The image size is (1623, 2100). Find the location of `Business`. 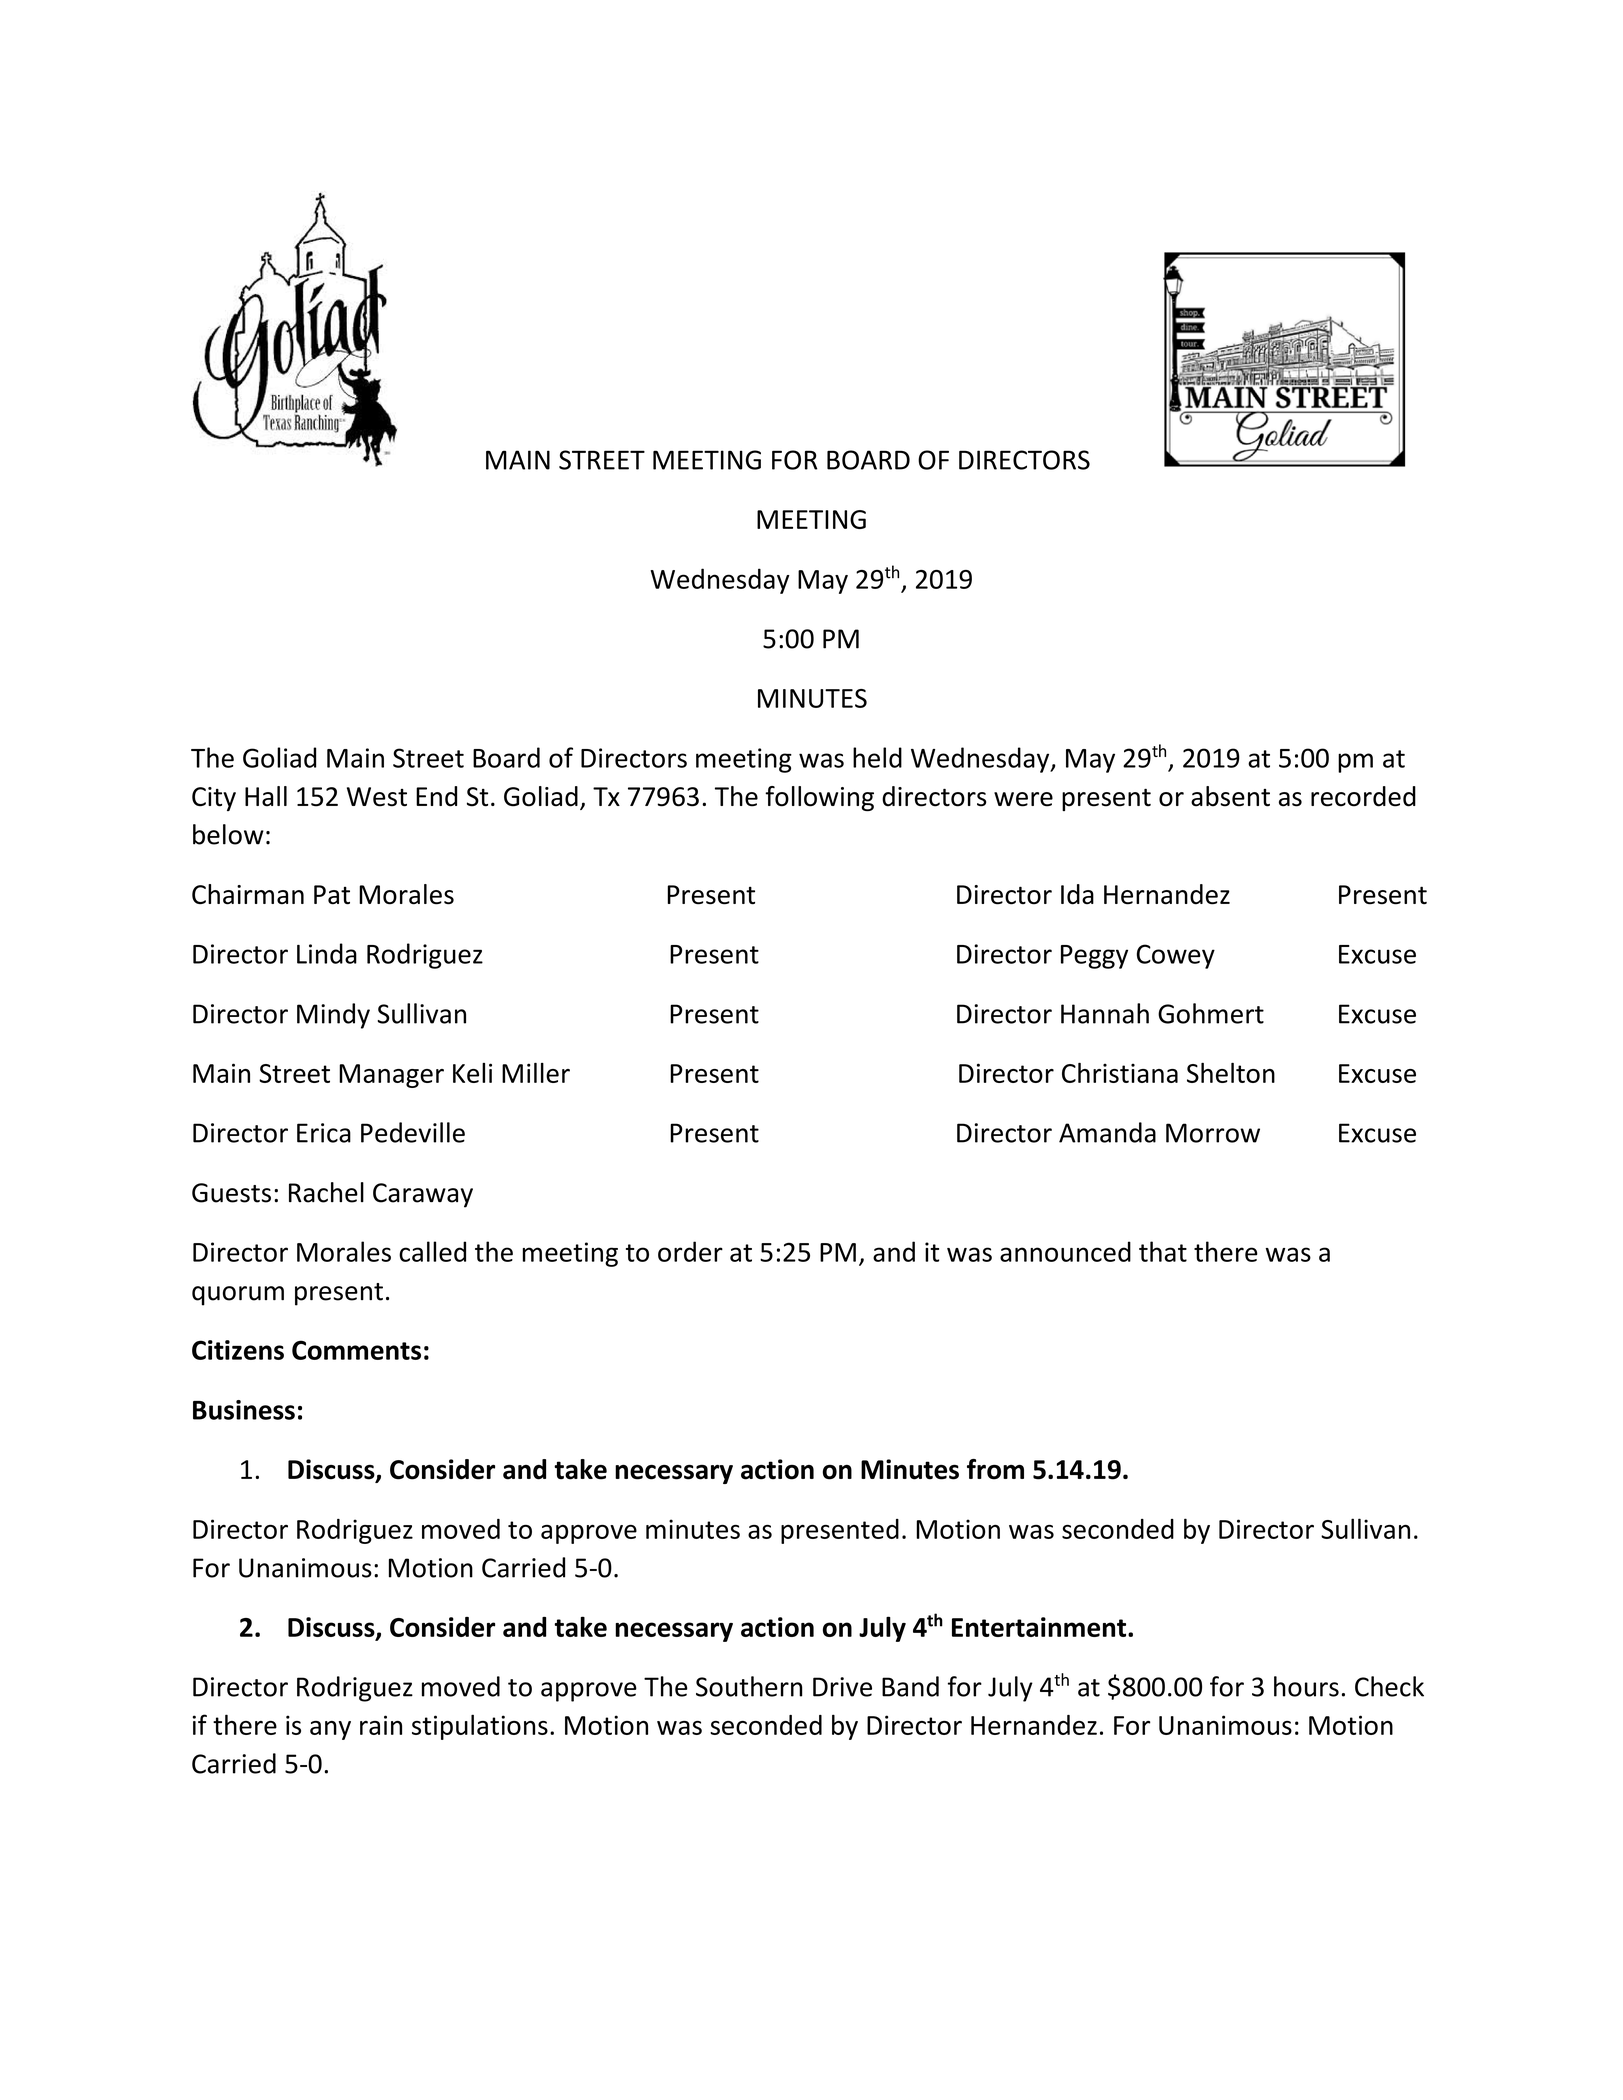

Business is located at coordinates (244, 1410).
